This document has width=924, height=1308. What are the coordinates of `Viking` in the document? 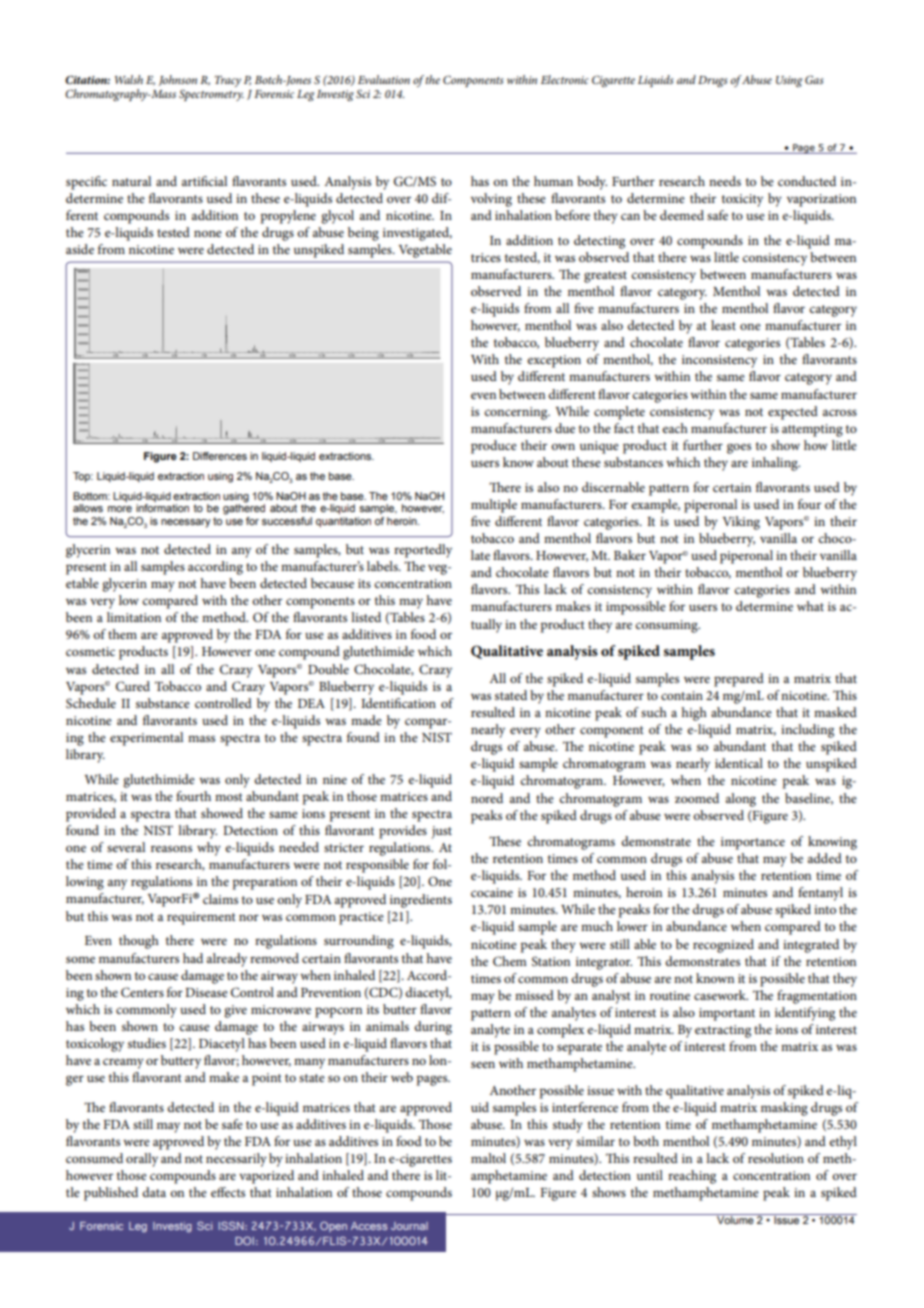 It's located at (741, 523).
